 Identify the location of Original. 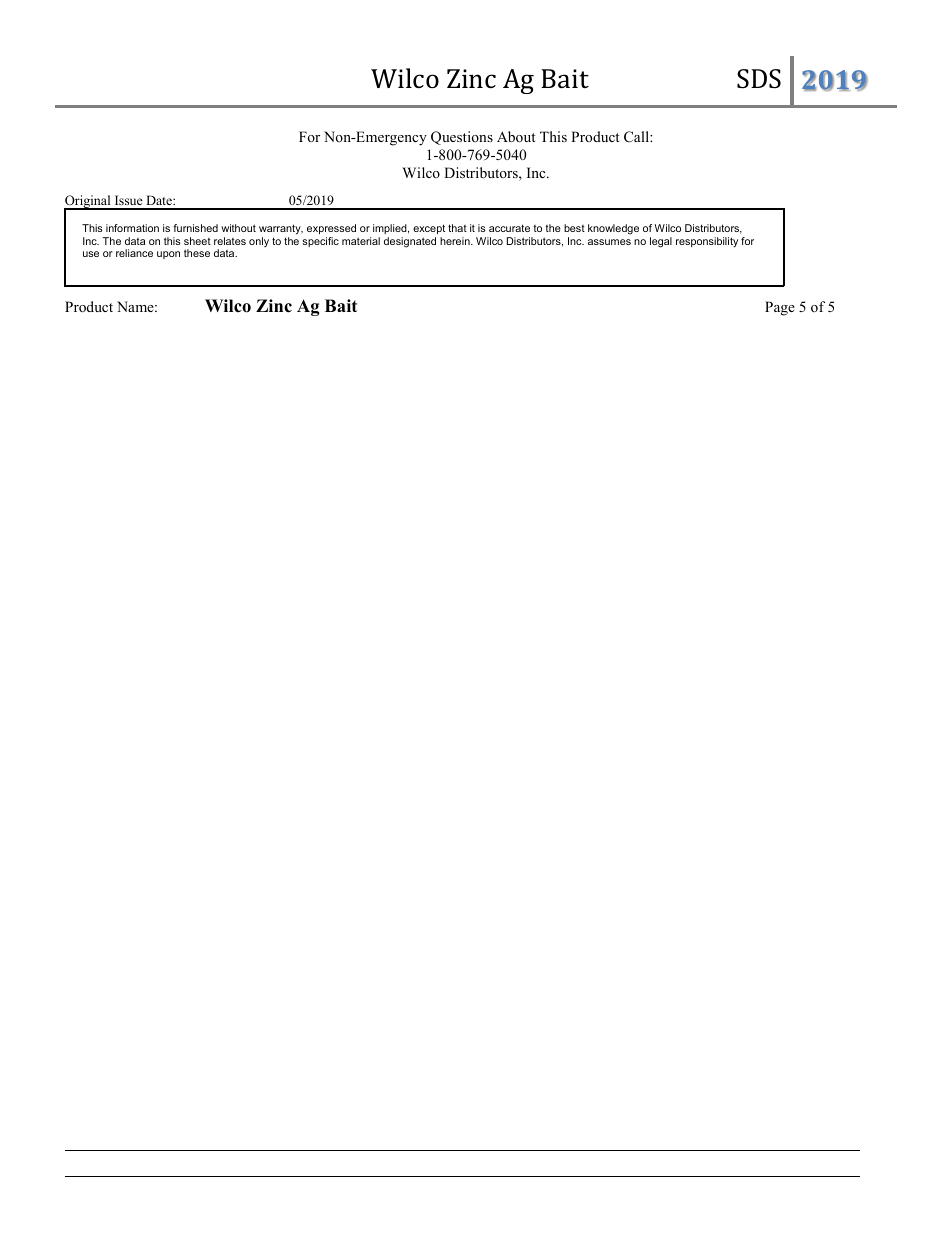
(88, 203).
